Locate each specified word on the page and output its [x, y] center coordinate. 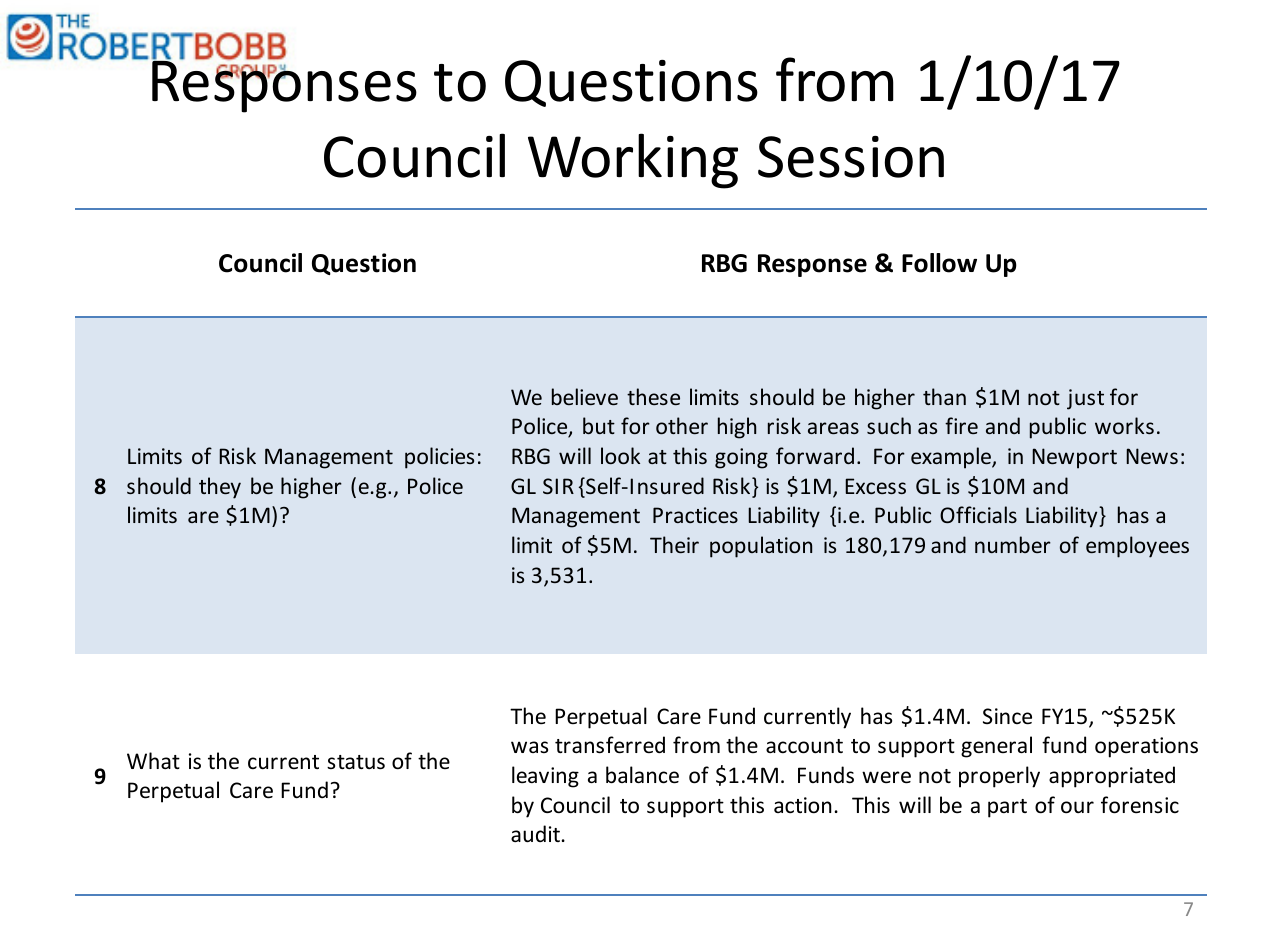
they [220, 488]
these [653, 396]
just [1085, 399]
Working [633, 161]
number [1013, 544]
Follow [939, 263]
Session [851, 157]
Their [674, 544]
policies [439, 458]
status [356, 762]
